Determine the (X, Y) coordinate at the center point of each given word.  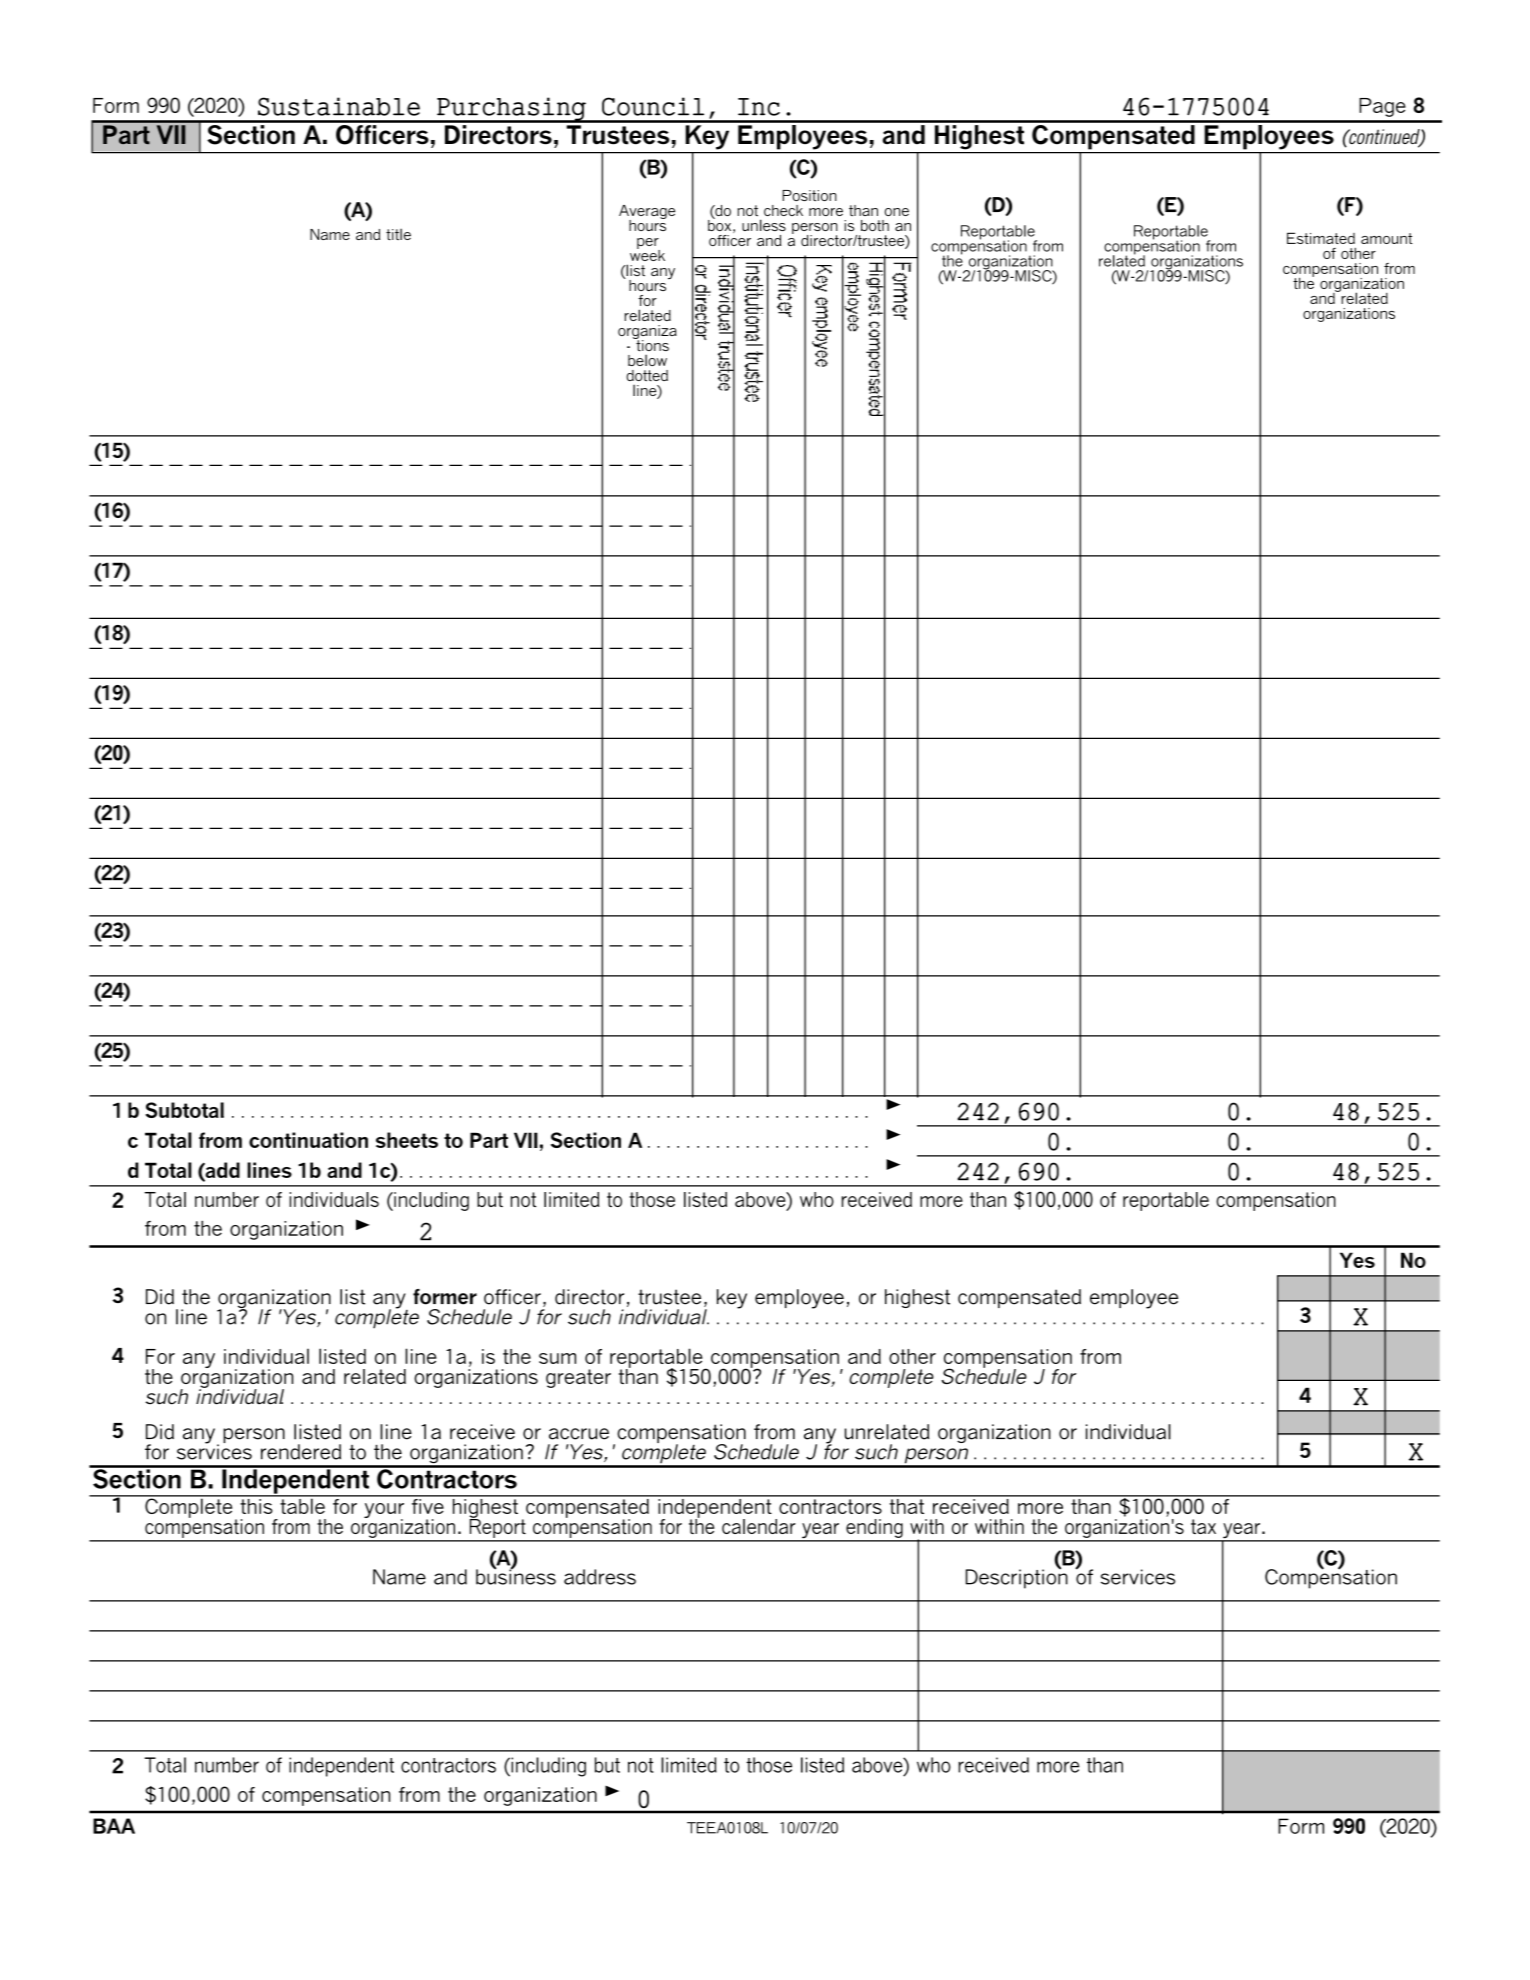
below (647, 360)
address (600, 1577)
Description (1017, 1578)
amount (1387, 238)
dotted (647, 375)
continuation (308, 1140)
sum (557, 1358)
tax (1203, 1526)
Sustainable (339, 106)
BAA (114, 1826)
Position (809, 195)
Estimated (1321, 238)
